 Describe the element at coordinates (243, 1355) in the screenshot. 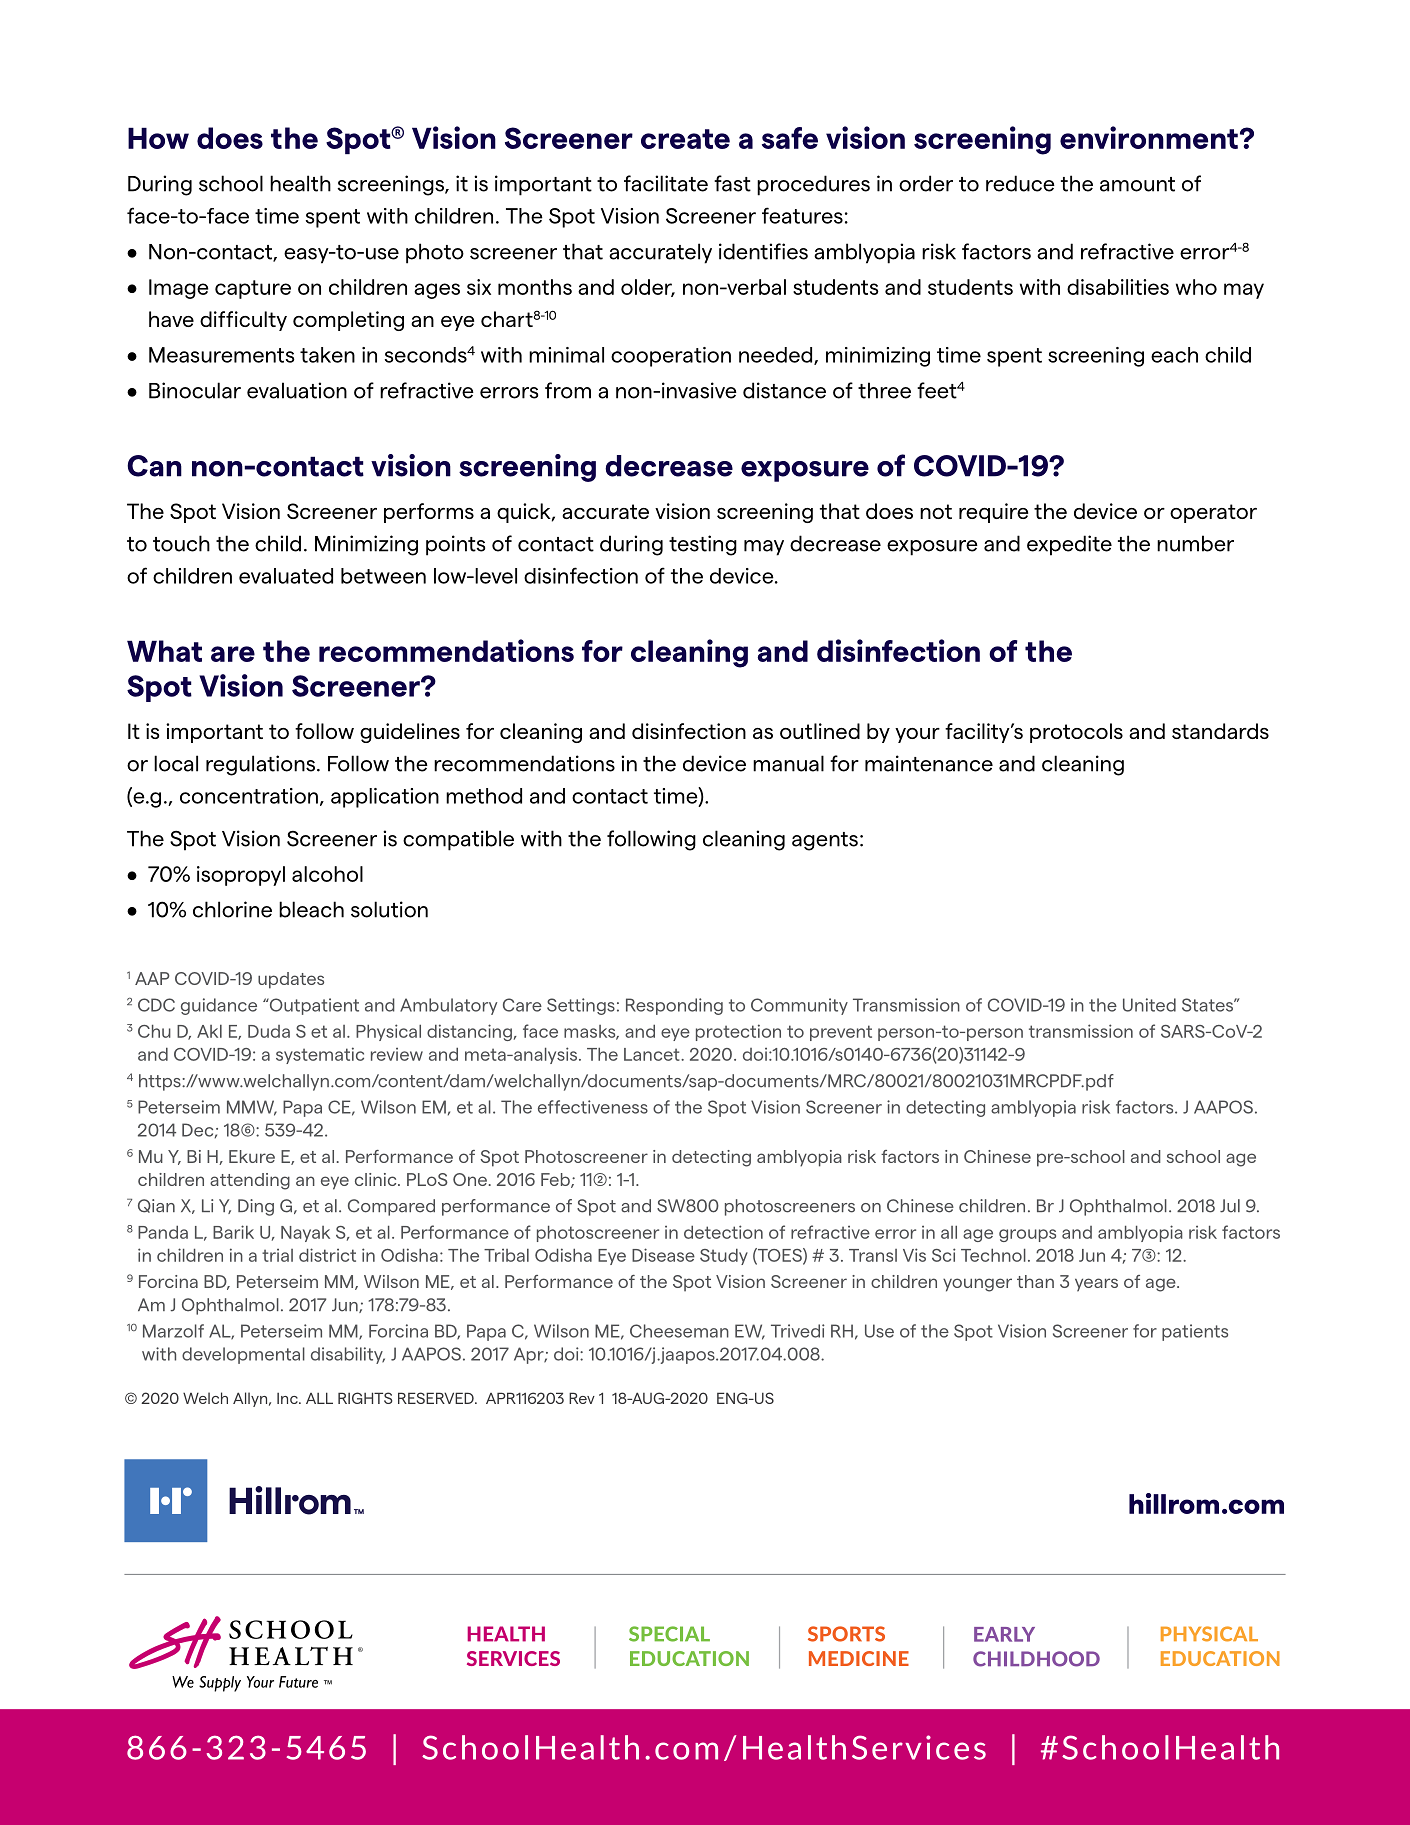

I see `developmental` at that location.
